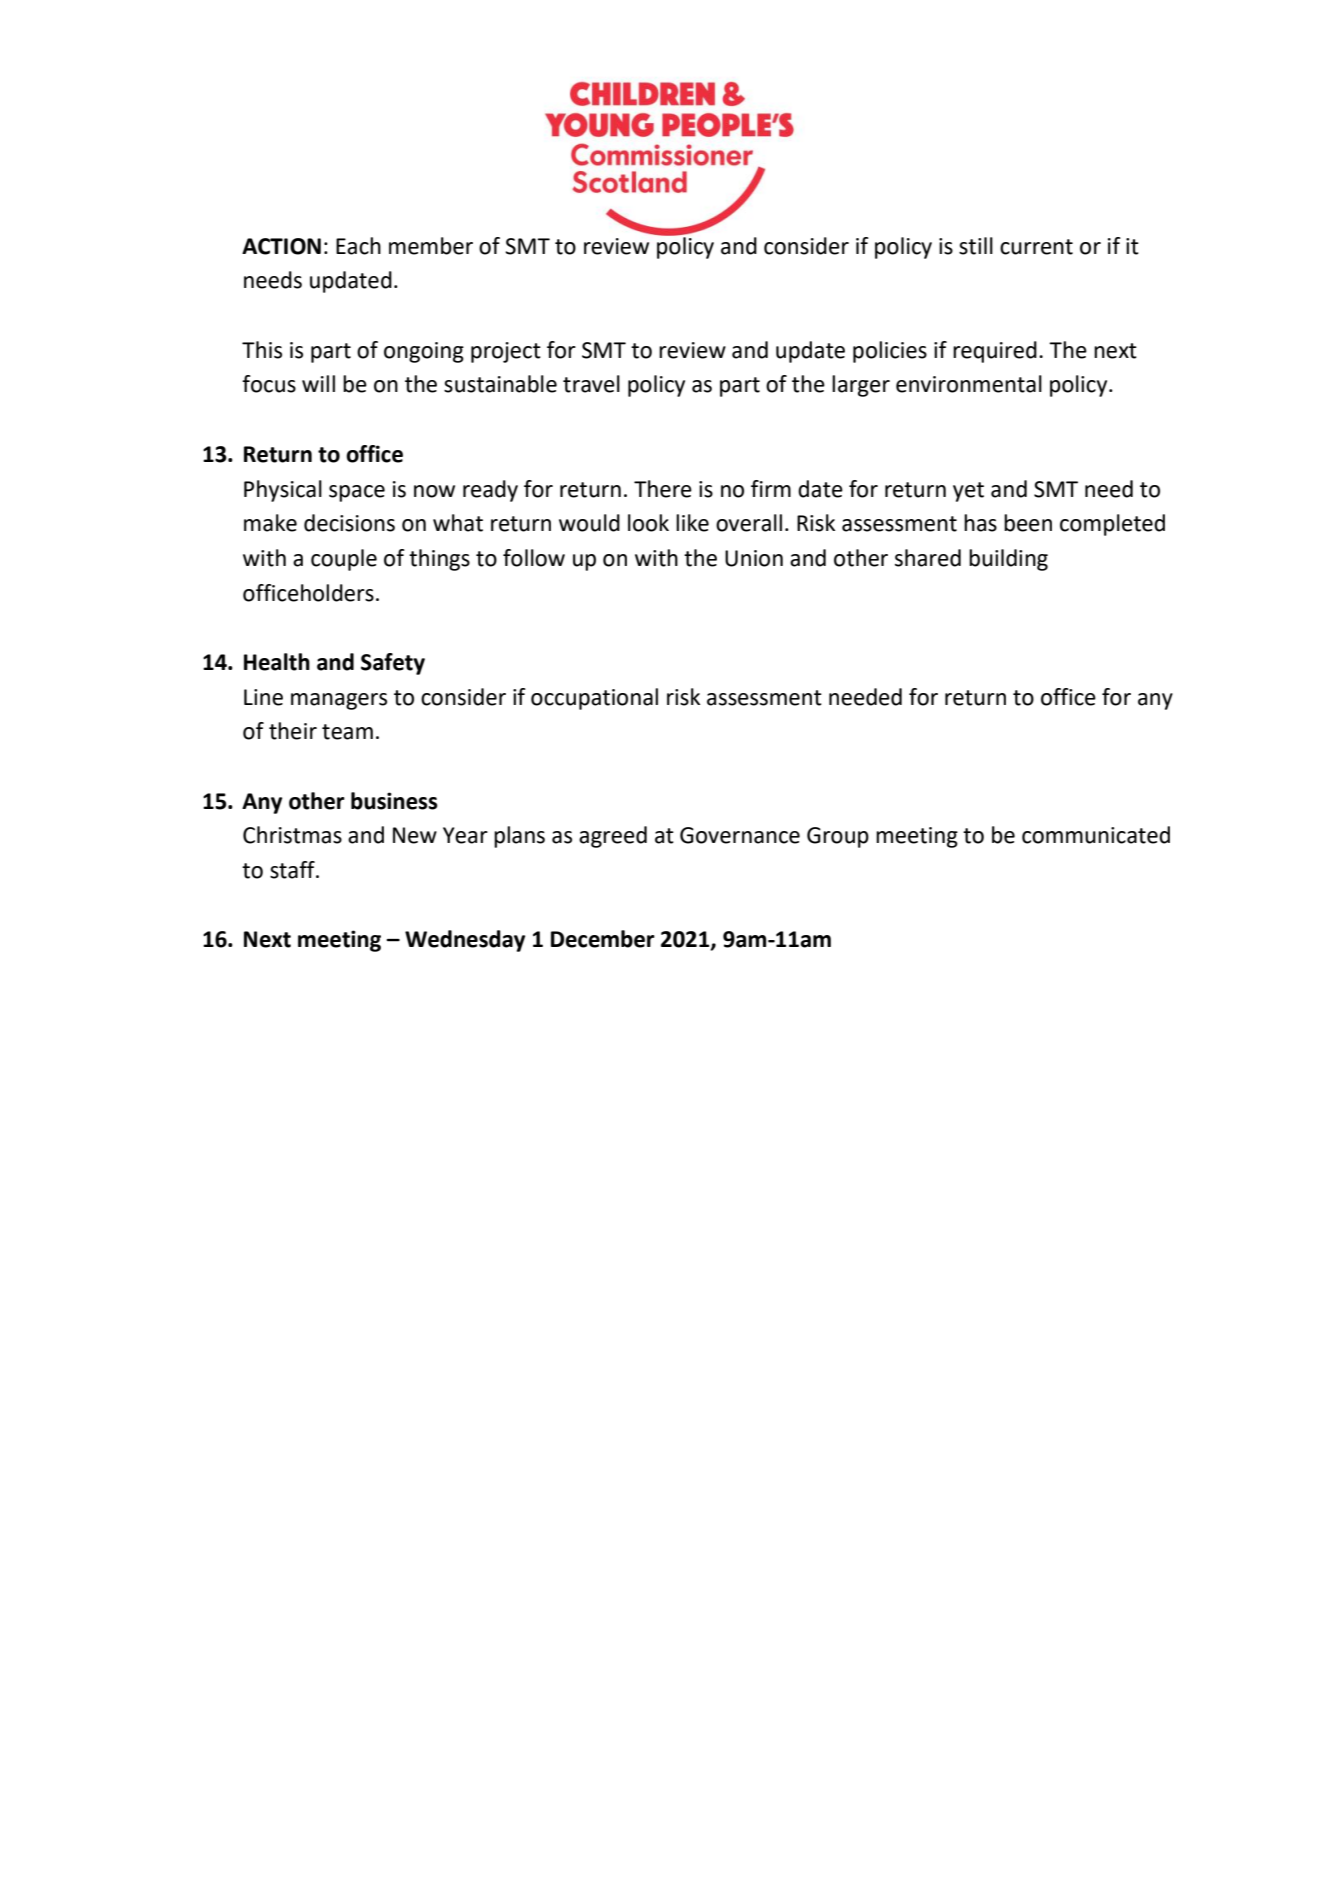  What do you see at coordinates (594, 699) in the document?
I see `occupational` at bounding box center [594, 699].
